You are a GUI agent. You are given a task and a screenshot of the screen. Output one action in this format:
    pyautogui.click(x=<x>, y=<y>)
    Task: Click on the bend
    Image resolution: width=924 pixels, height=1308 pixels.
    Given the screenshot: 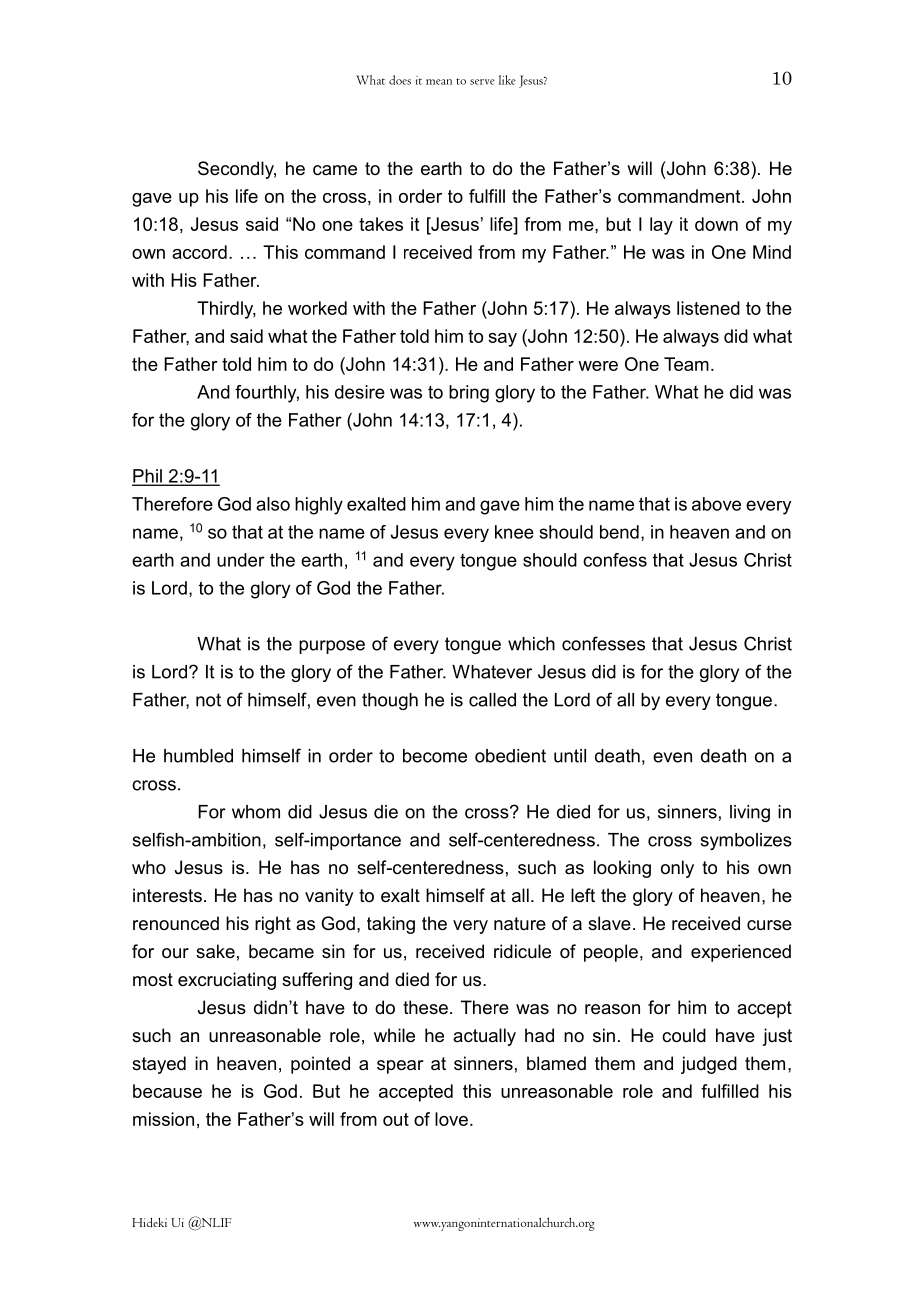 What is the action you would take?
    pyautogui.click(x=619, y=532)
